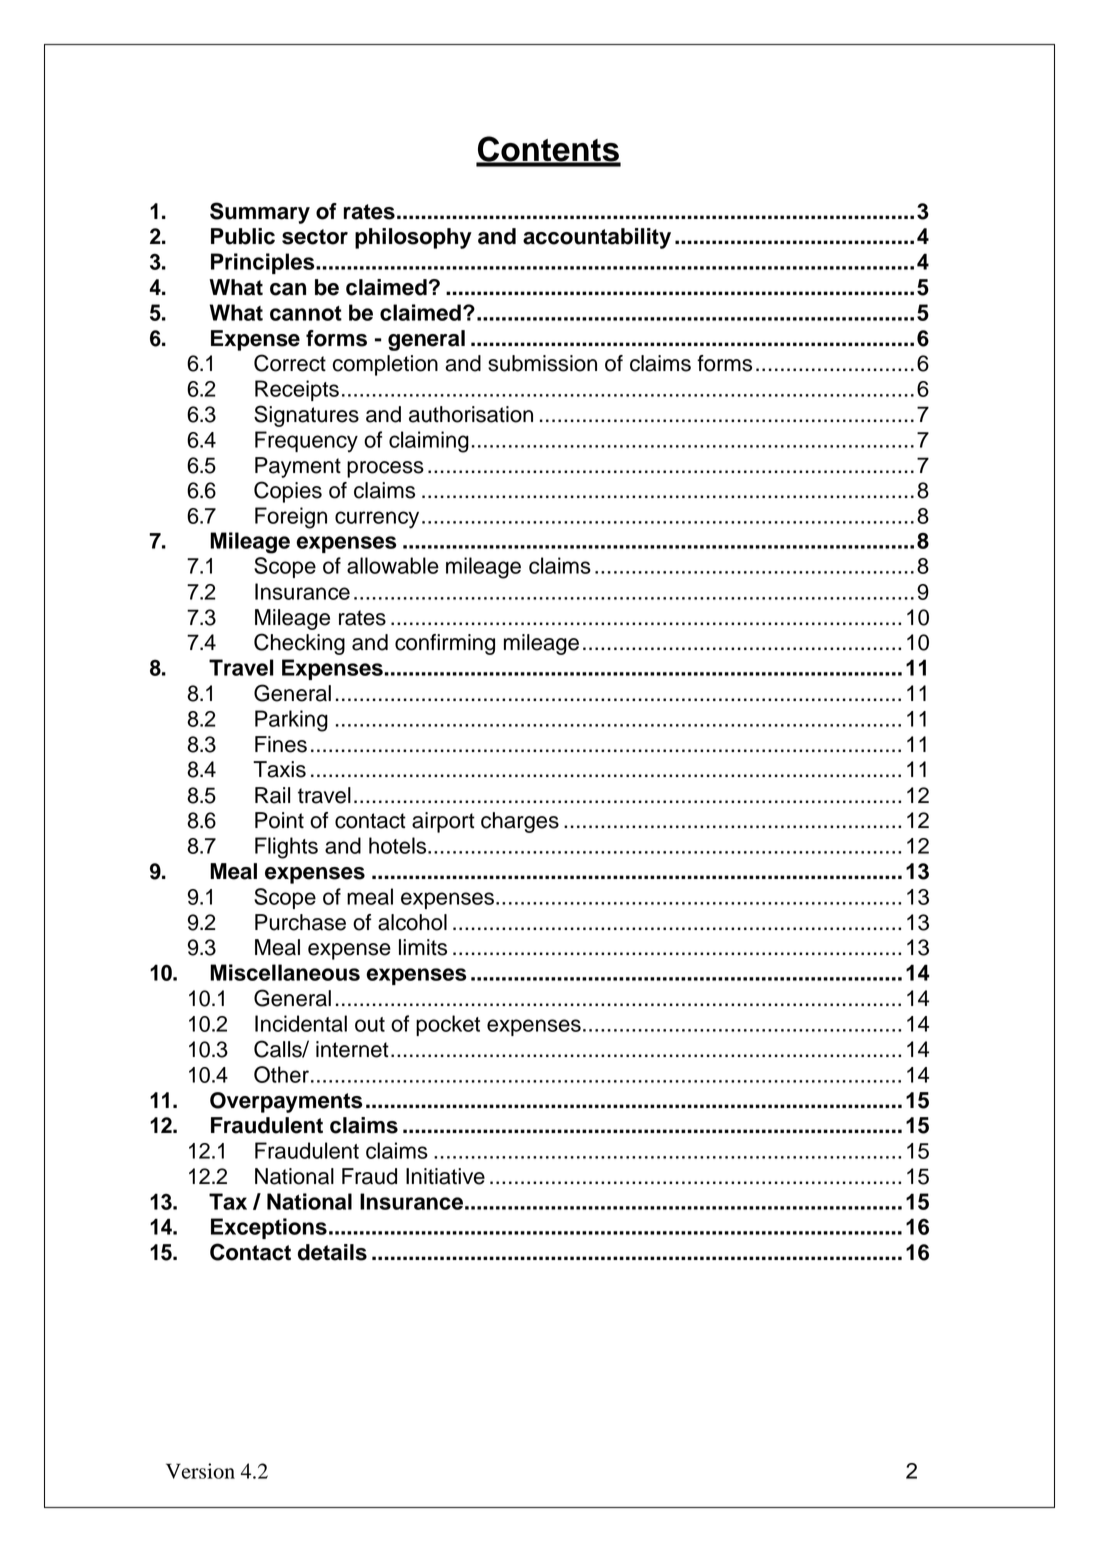 This image has height=1550, width=1097. I want to click on philosophy, so click(413, 238).
